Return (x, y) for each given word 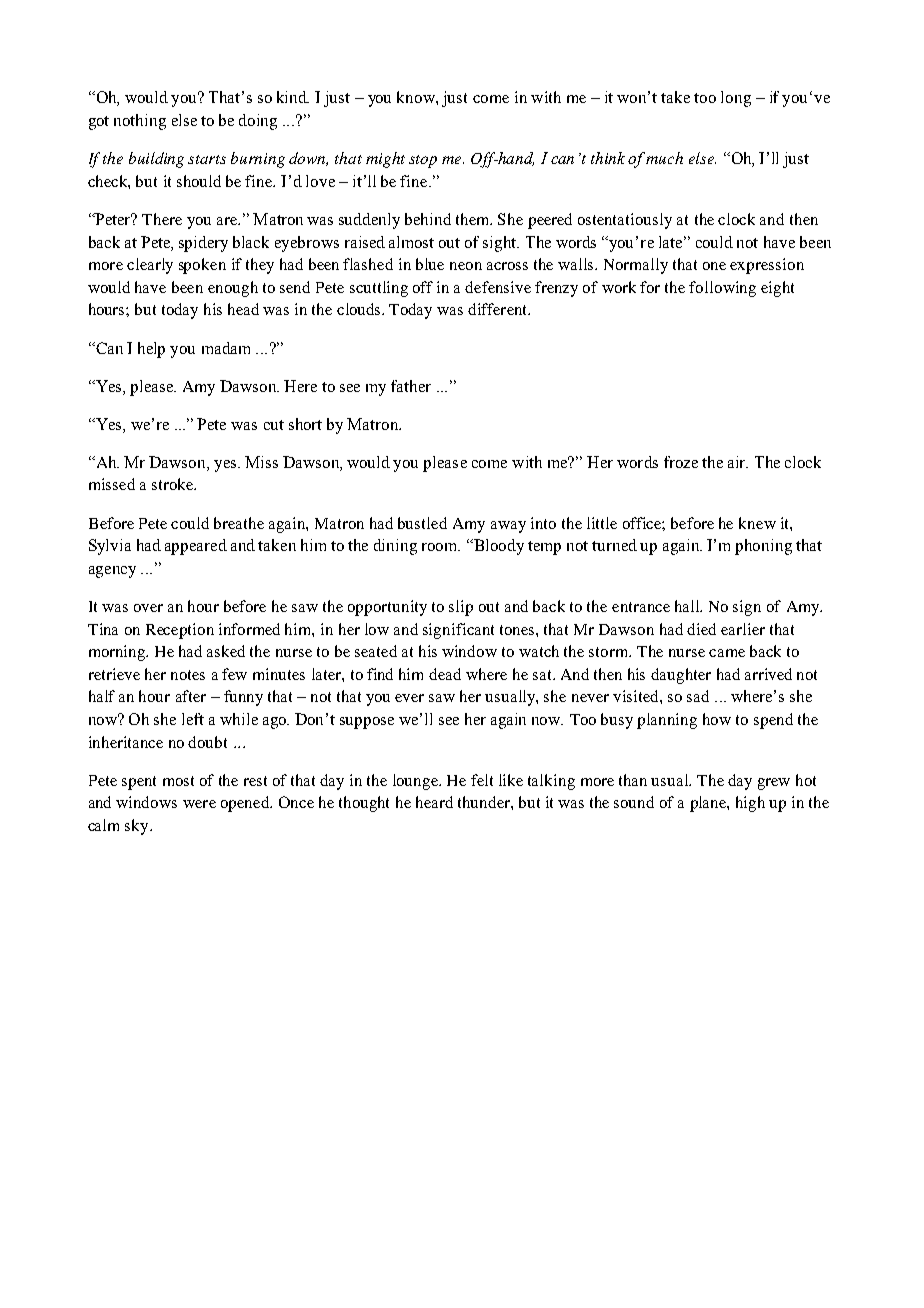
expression (767, 266)
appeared (196, 547)
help (151, 350)
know (417, 97)
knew (757, 523)
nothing (140, 122)
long (736, 99)
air (738, 462)
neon (466, 266)
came (727, 653)
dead (445, 674)
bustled (422, 523)
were (199, 804)
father (411, 386)
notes (188, 675)
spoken (202, 266)
